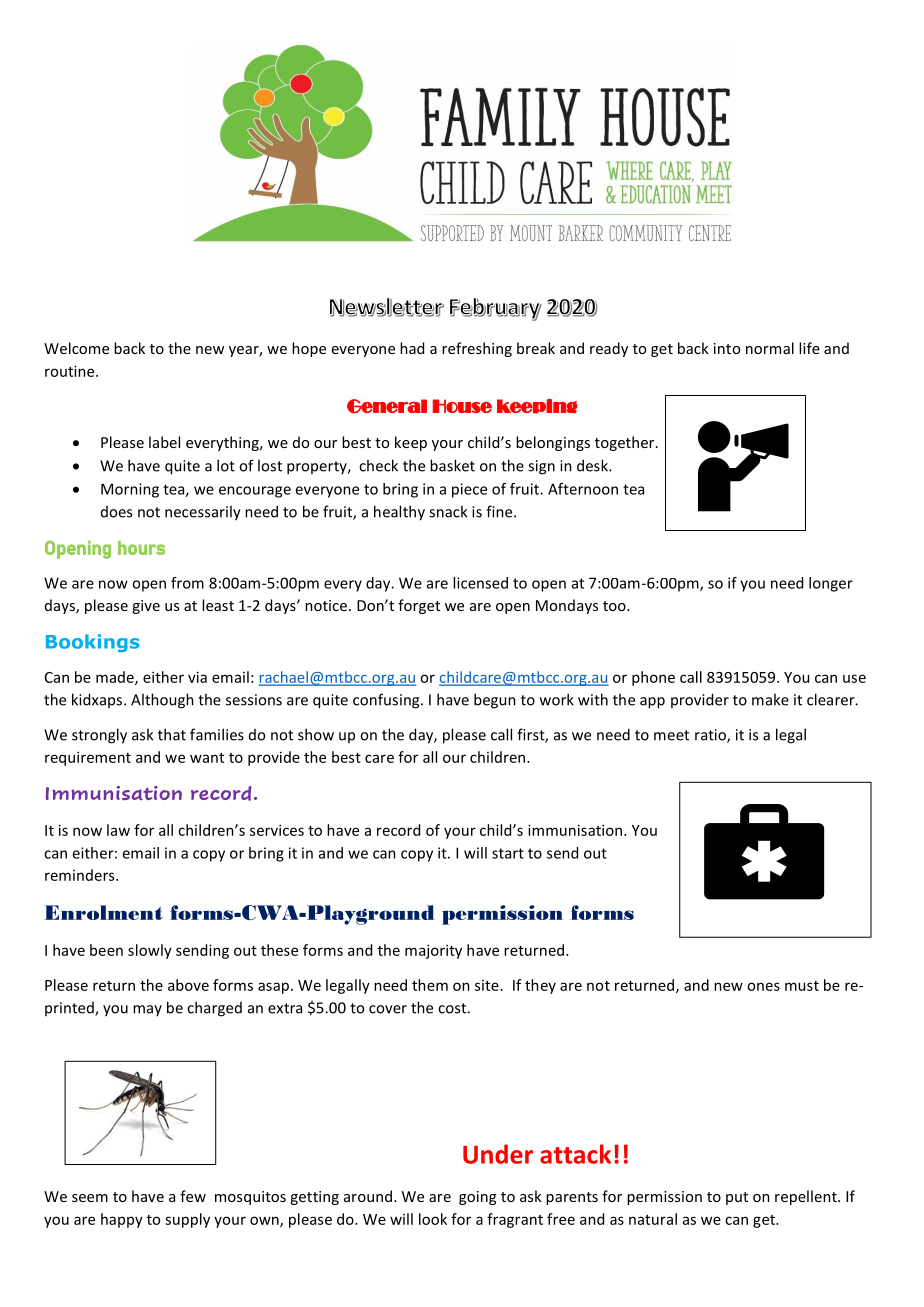 This screenshot has width=924, height=1307. What do you see at coordinates (193, 1196) in the screenshot?
I see `few` at bounding box center [193, 1196].
